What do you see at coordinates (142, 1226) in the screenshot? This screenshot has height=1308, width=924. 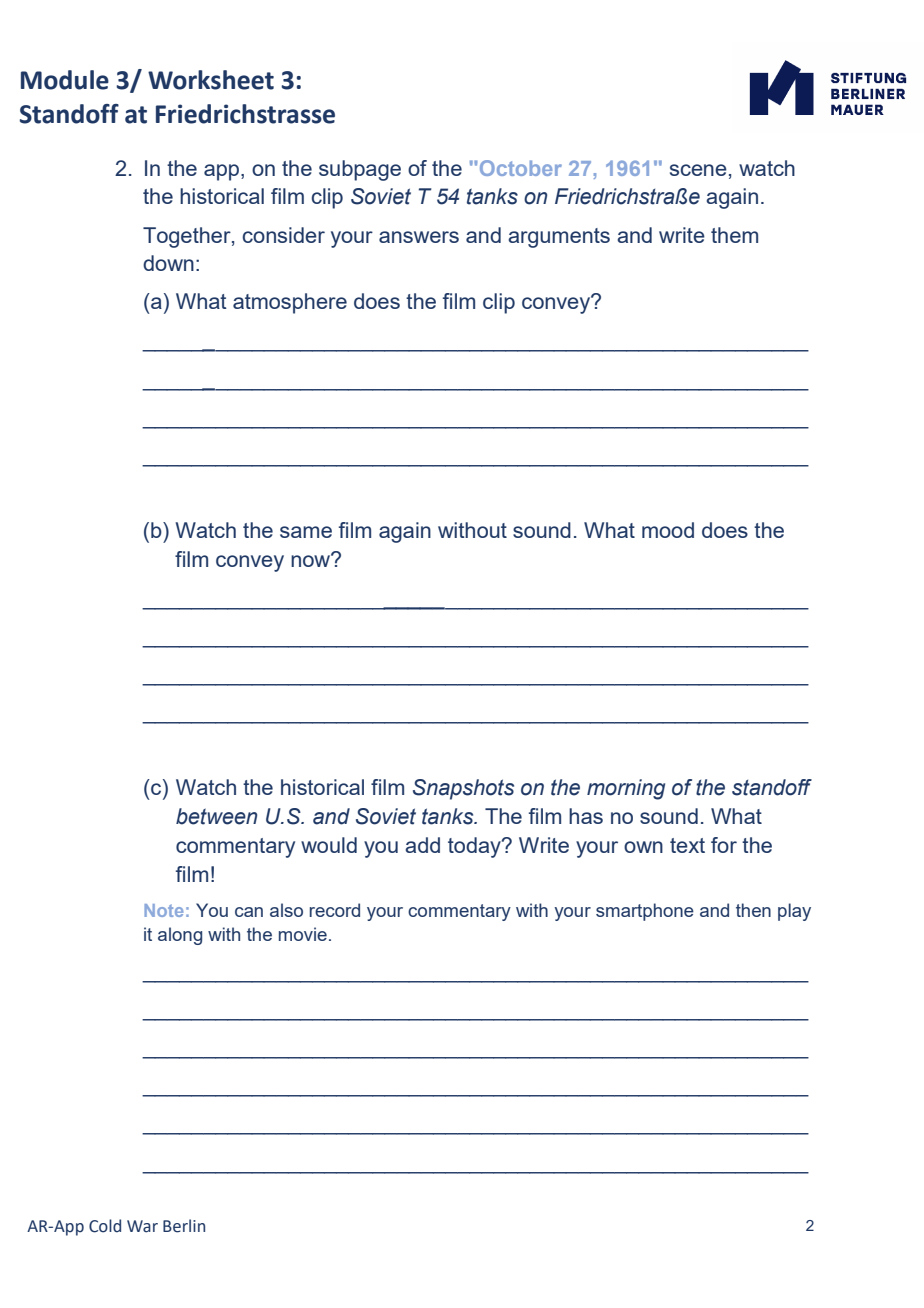 I see `War` at bounding box center [142, 1226].
